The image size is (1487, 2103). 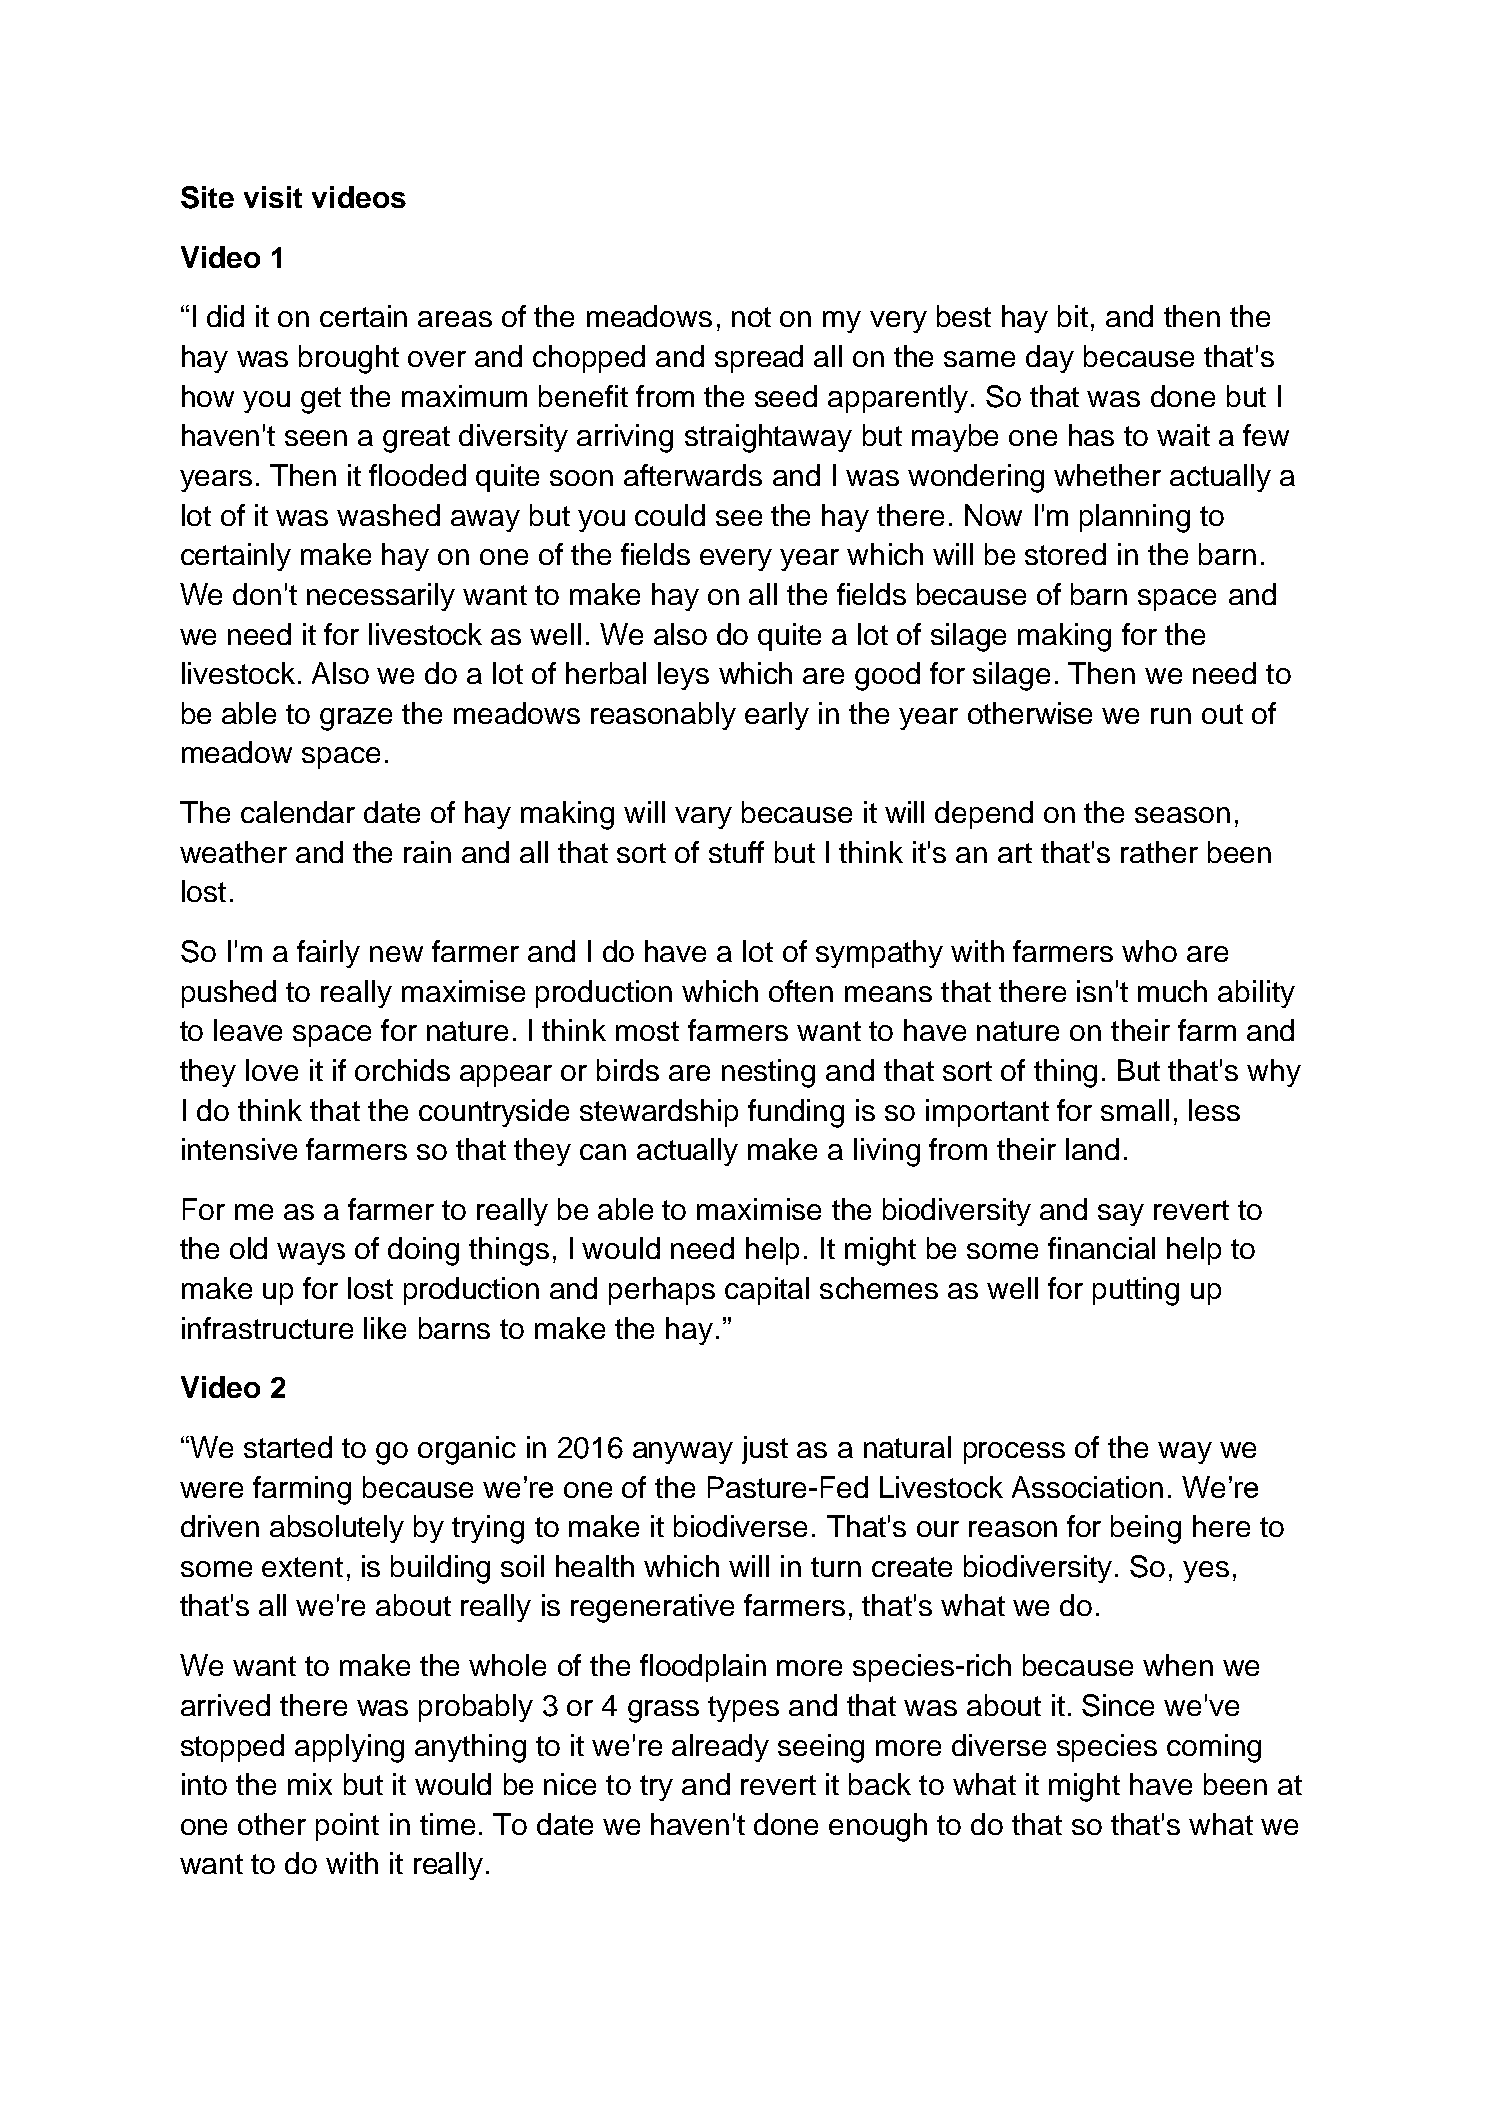 What do you see at coordinates (751, 317) in the screenshot?
I see `not` at bounding box center [751, 317].
